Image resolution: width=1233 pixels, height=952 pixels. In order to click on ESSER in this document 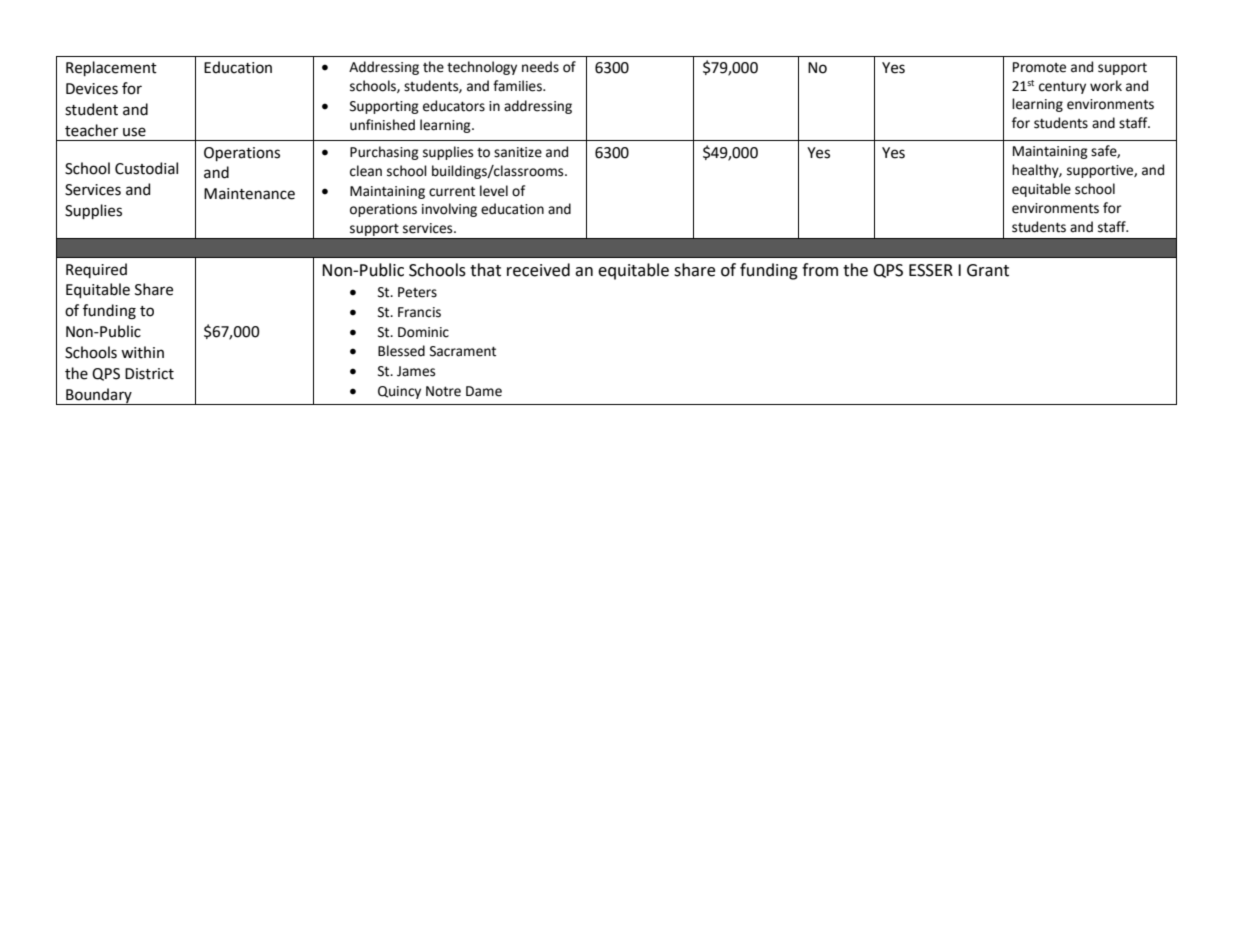, I will do `click(931, 270)`.
